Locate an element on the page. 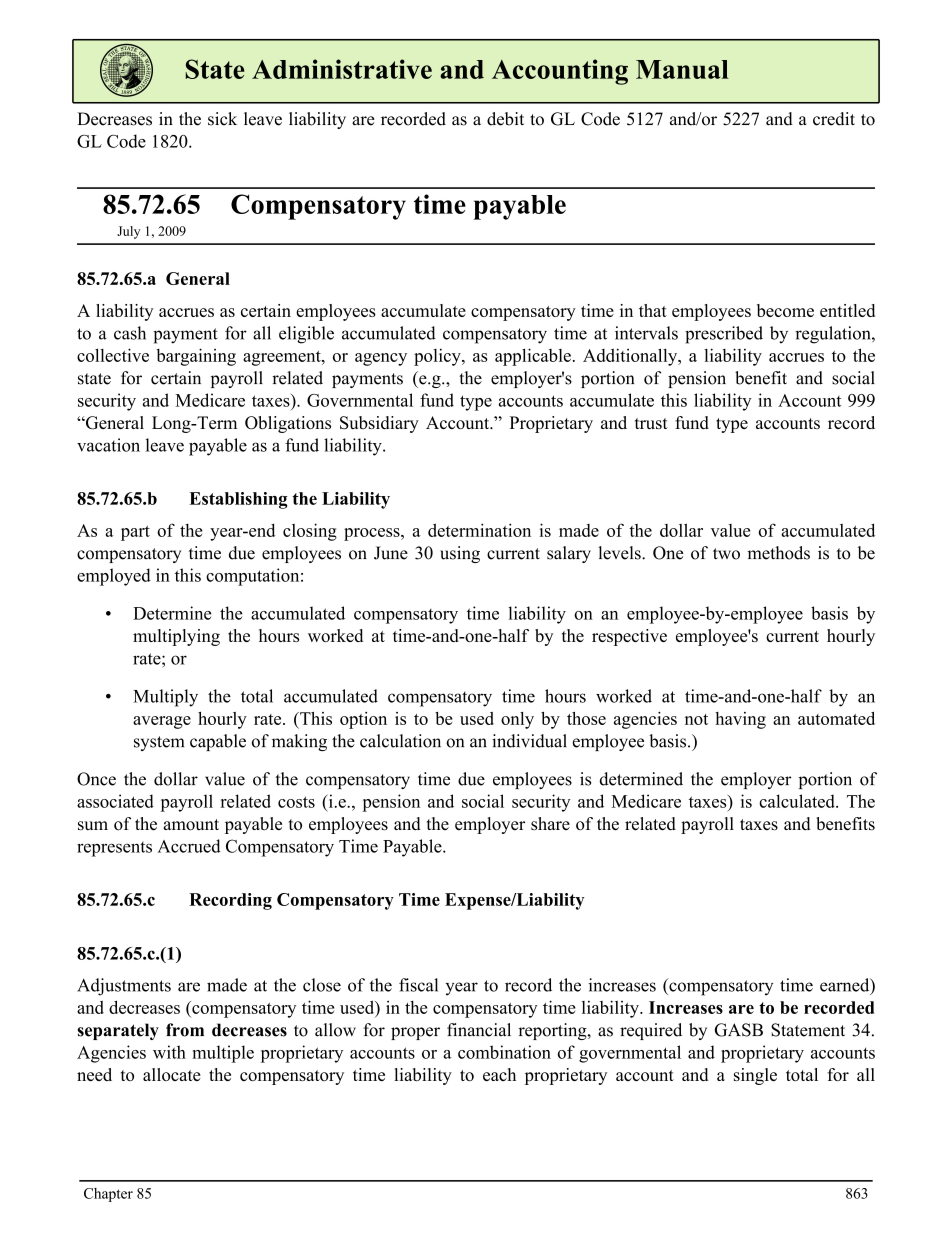  sick is located at coordinates (222, 119).
